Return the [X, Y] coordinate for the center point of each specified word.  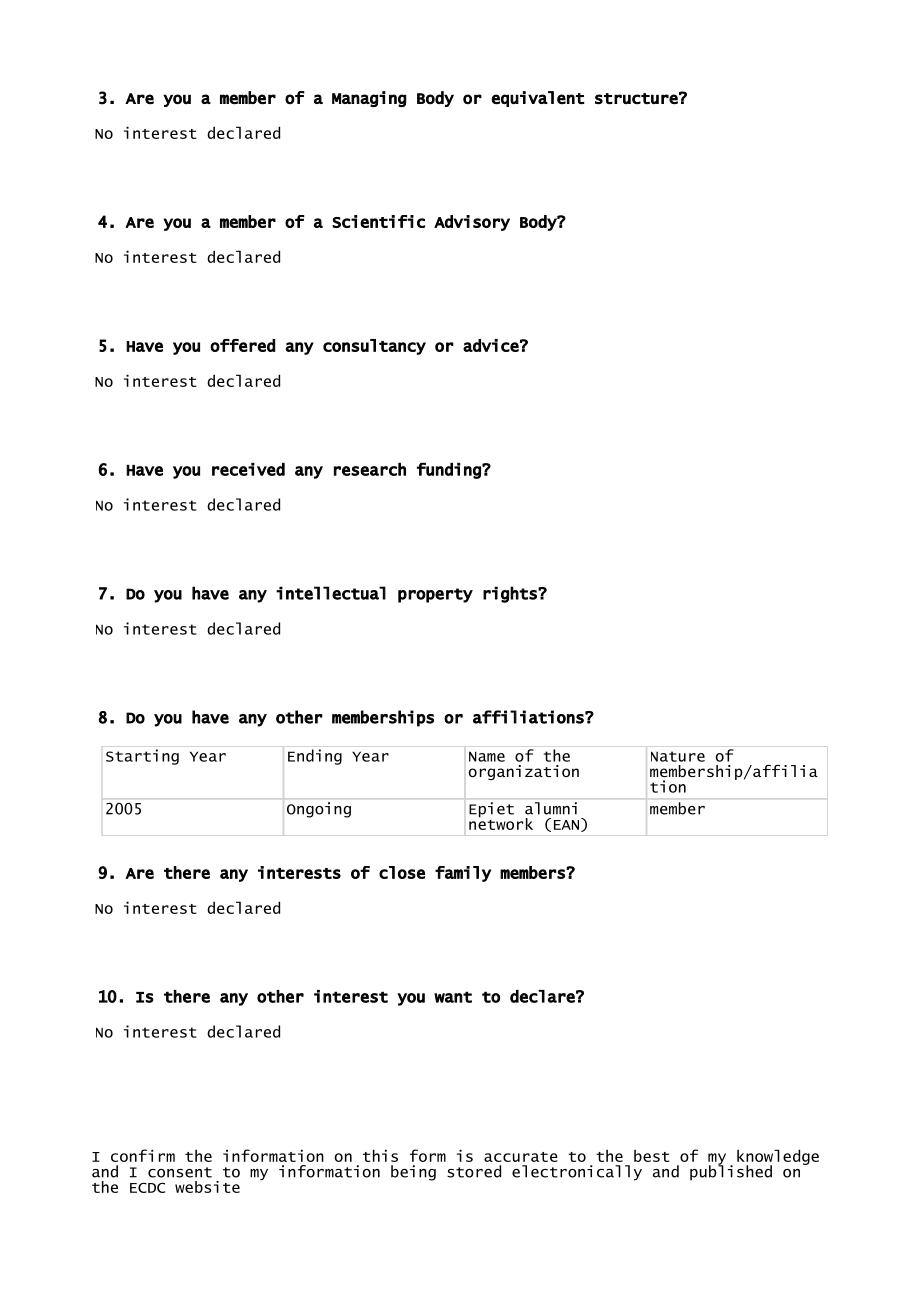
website [207, 1187]
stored [474, 1171]
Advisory [472, 223]
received [248, 469]
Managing [369, 99]
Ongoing [319, 810]
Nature [678, 756]
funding [450, 470]
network [501, 822]
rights [511, 594]
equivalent [538, 99]
